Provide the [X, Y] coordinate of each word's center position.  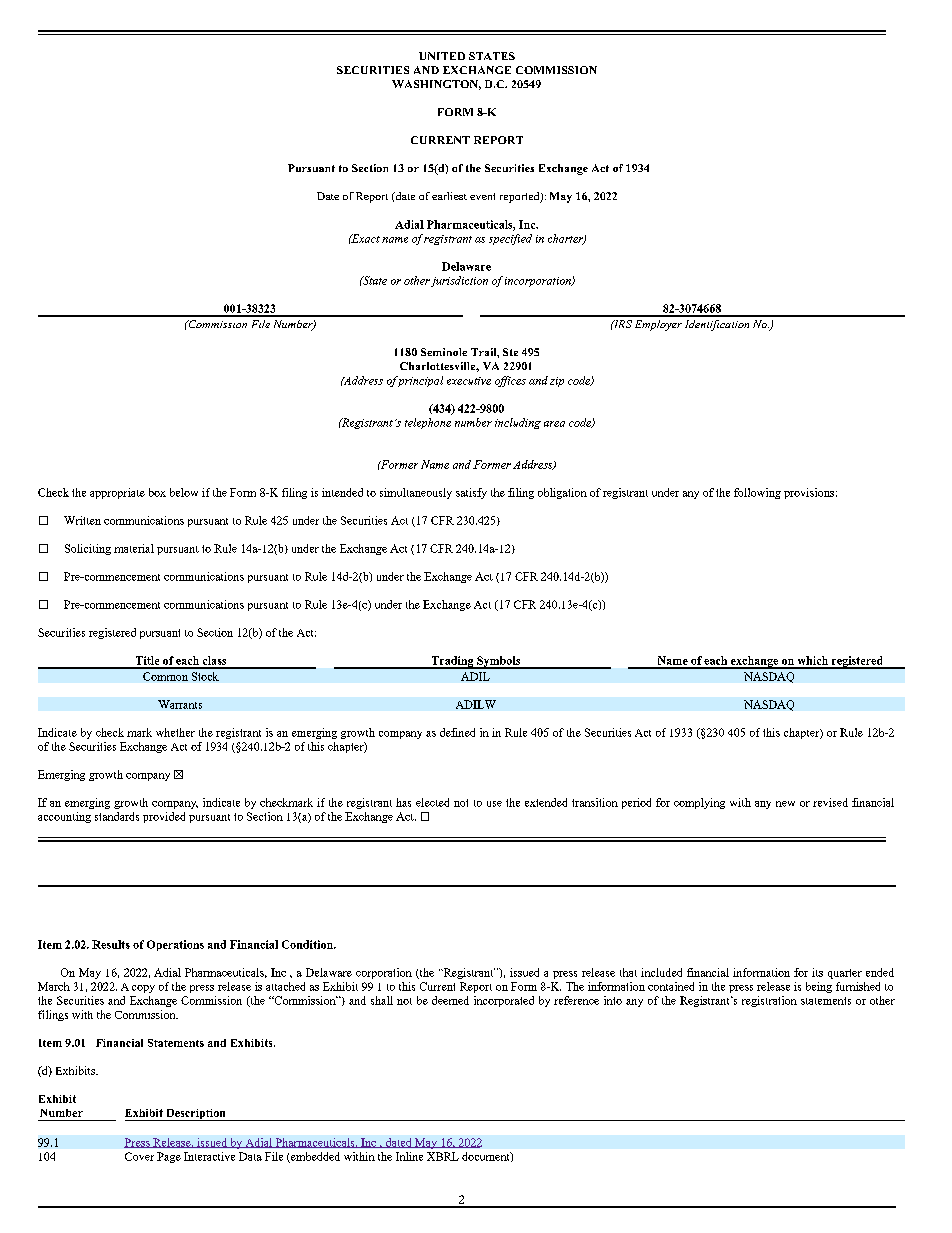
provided [164, 817]
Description [196, 1115]
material [134, 548]
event [482, 196]
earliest [449, 196]
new [785, 804]
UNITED [442, 56]
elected [432, 802]
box [157, 492]
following [757, 493]
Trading [452, 662]
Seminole [444, 352]
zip [557, 382]
